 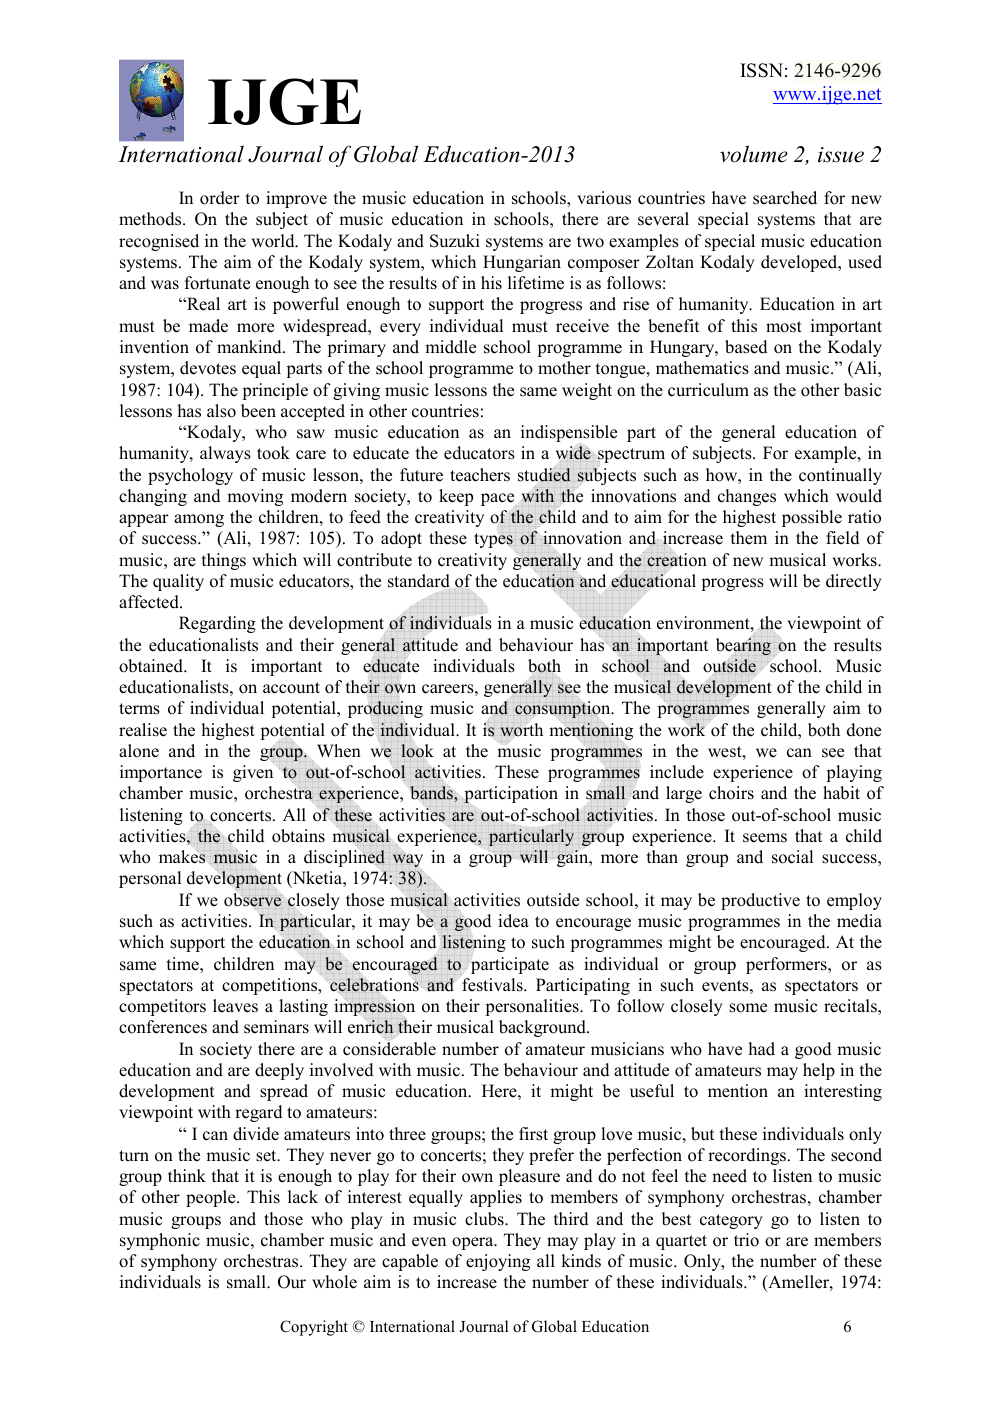 I want to click on order, so click(x=220, y=198).
